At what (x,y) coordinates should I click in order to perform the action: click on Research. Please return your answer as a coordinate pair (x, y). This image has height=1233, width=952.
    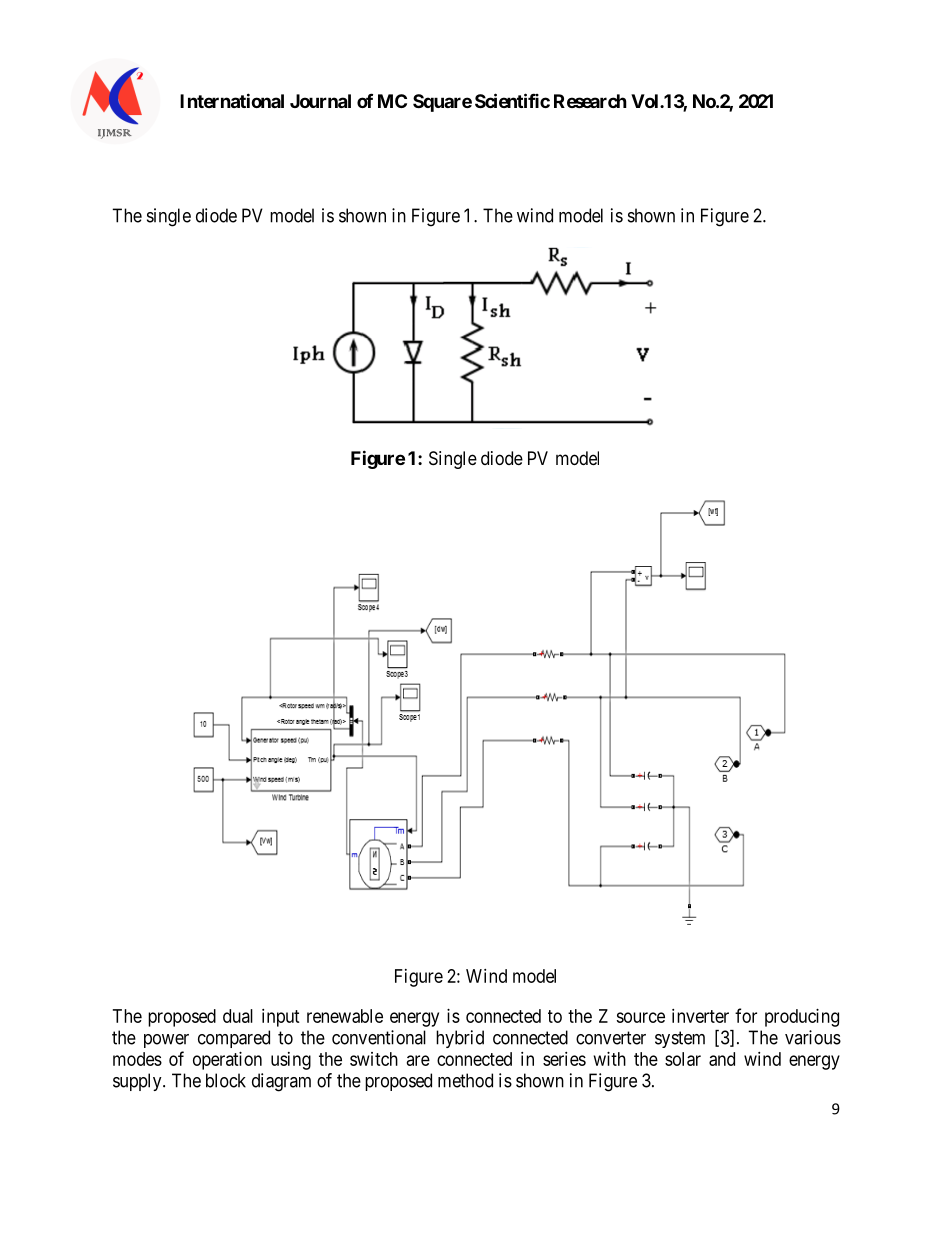
    Looking at the image, I should click on (590, 101).
